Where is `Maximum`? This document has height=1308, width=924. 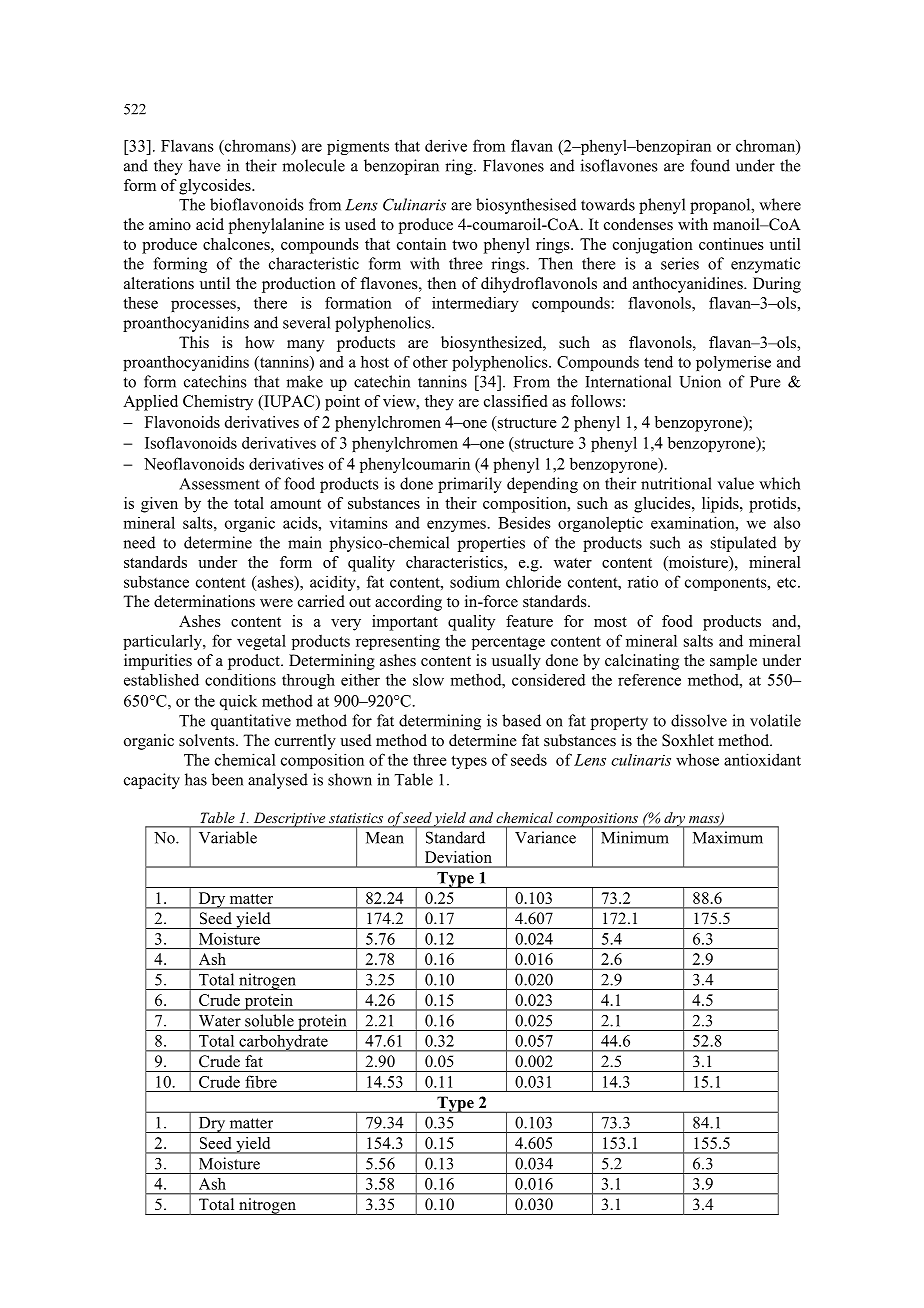 Maximum is located at coordinates (728, 837).
